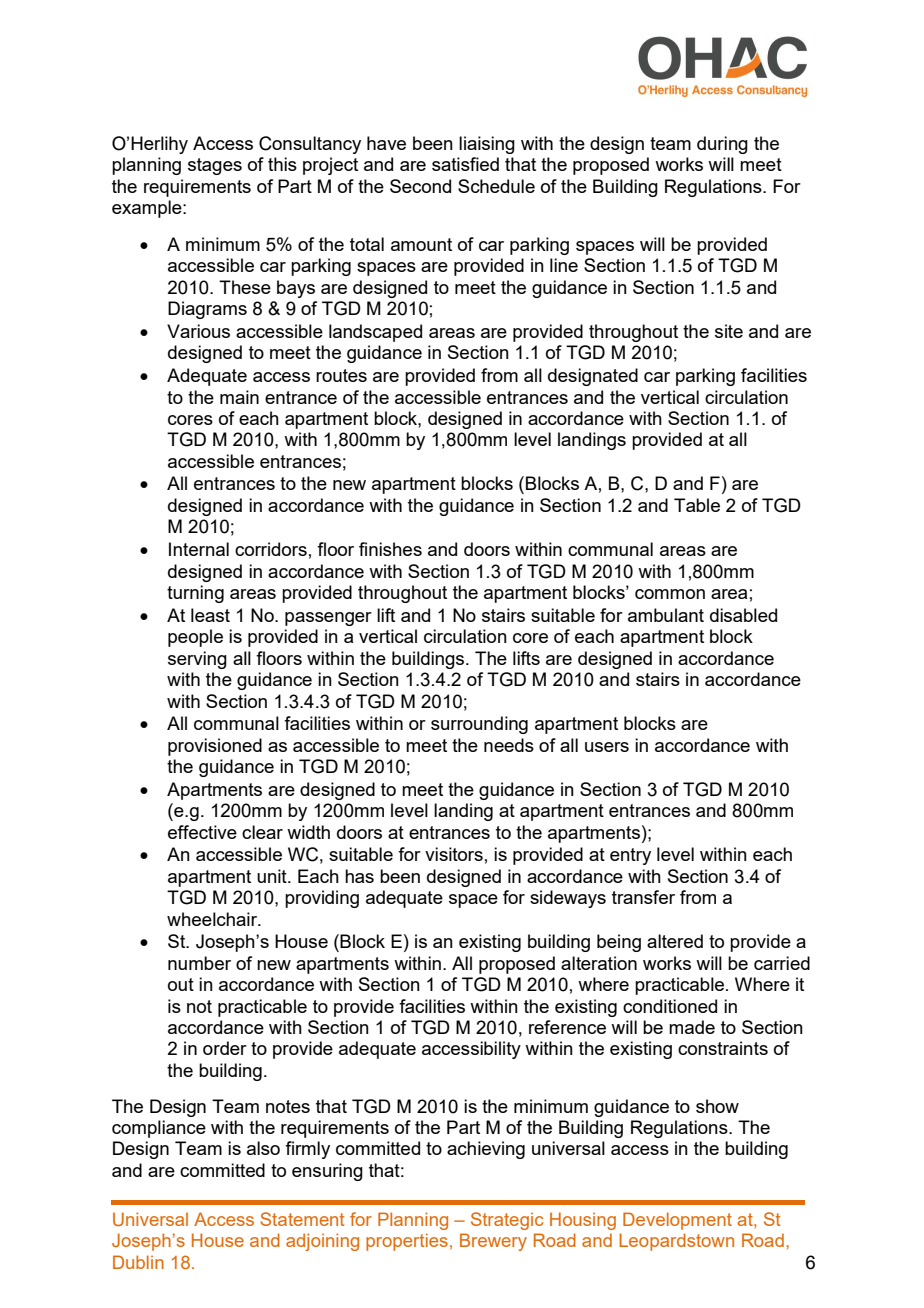  What do you see at coordinates (215, 166) in the screenshot?
I see `stages` at bounding box center [215, 166].
